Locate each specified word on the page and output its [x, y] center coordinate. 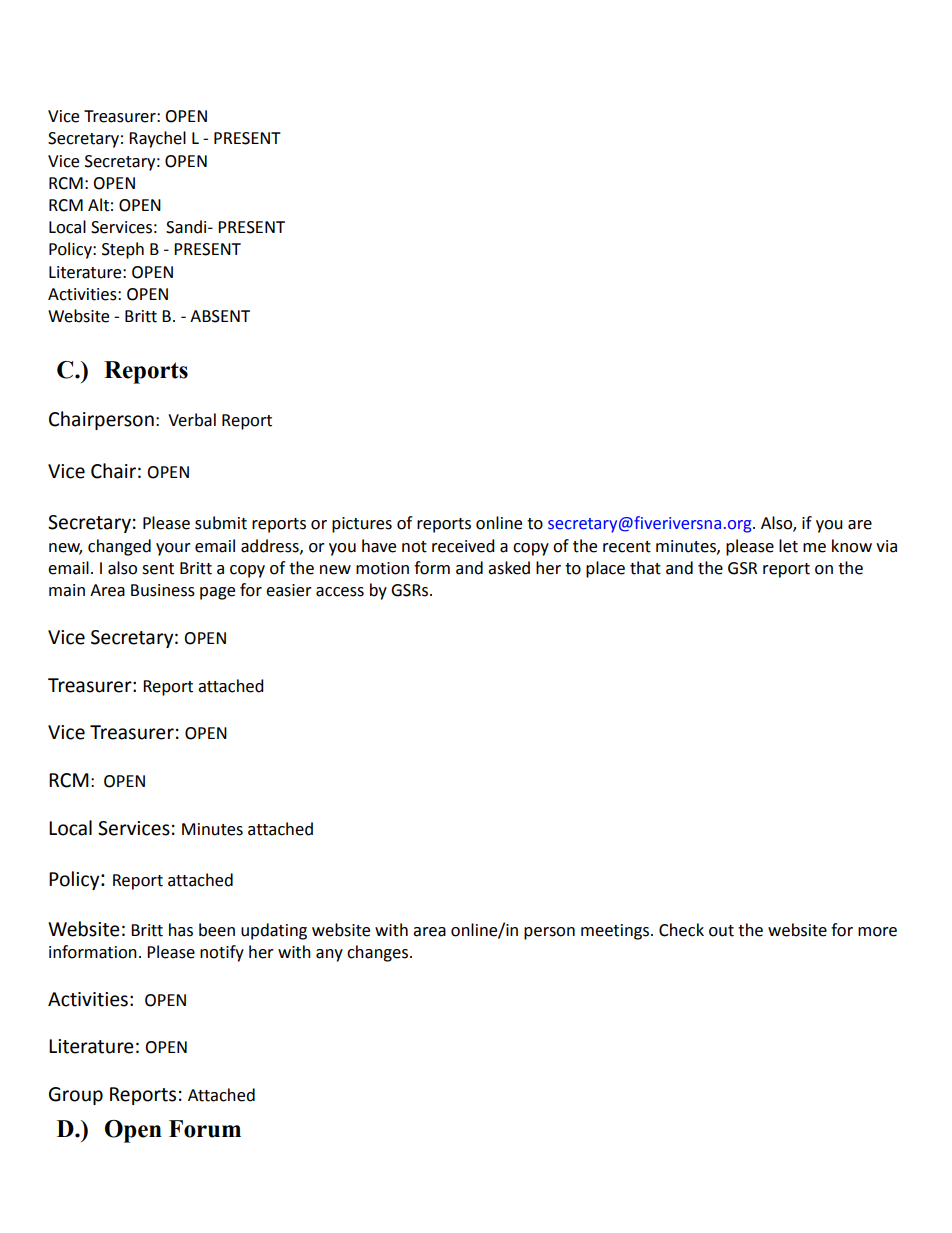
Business [163, 590]
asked [509, 568]
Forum [205, 1129]
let [788, 546]
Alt [98, 205]
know [852, 546]
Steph [123, 250]
